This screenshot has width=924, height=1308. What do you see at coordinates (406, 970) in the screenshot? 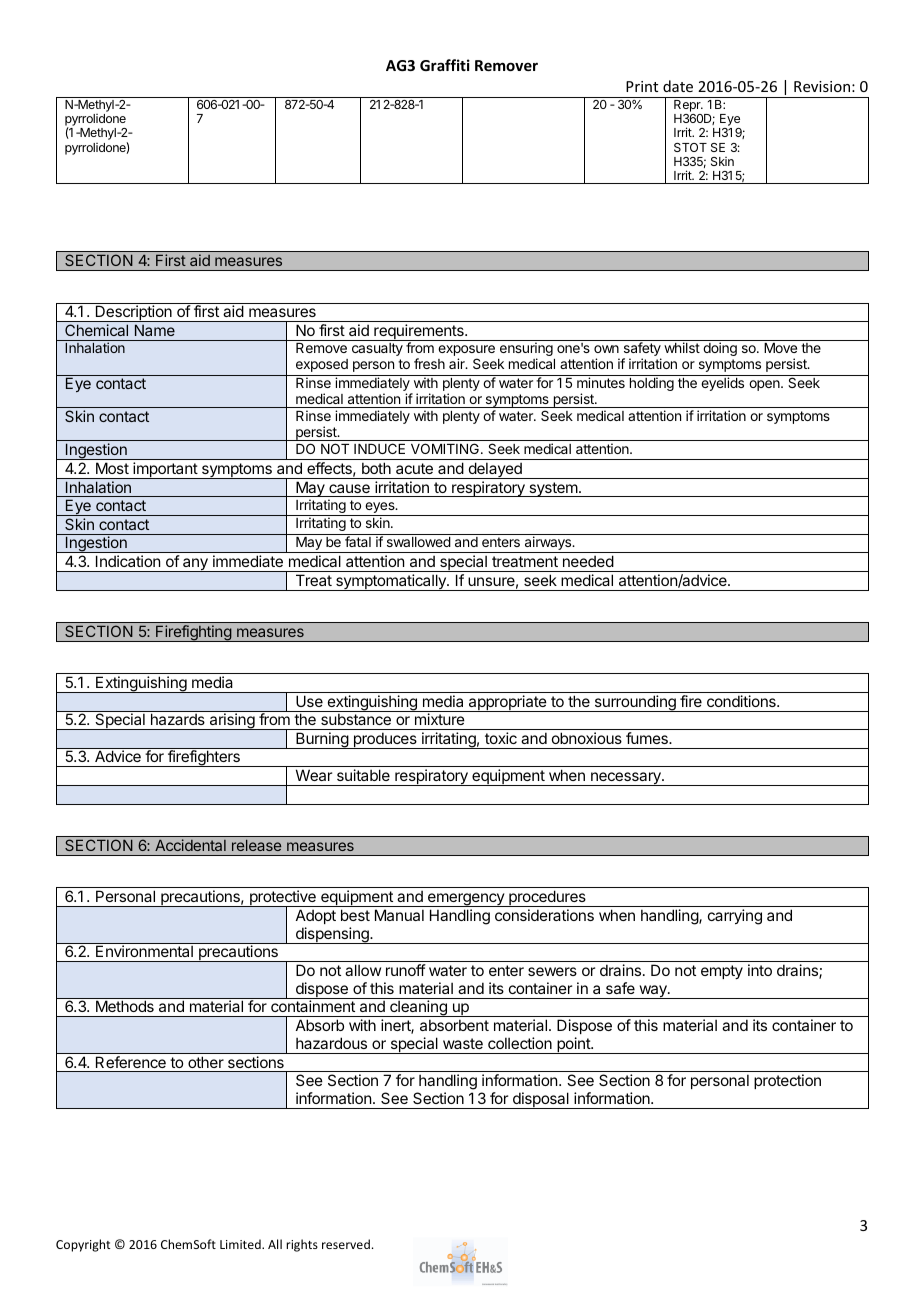
I see `runoff` at bounding box center [406, 970].
